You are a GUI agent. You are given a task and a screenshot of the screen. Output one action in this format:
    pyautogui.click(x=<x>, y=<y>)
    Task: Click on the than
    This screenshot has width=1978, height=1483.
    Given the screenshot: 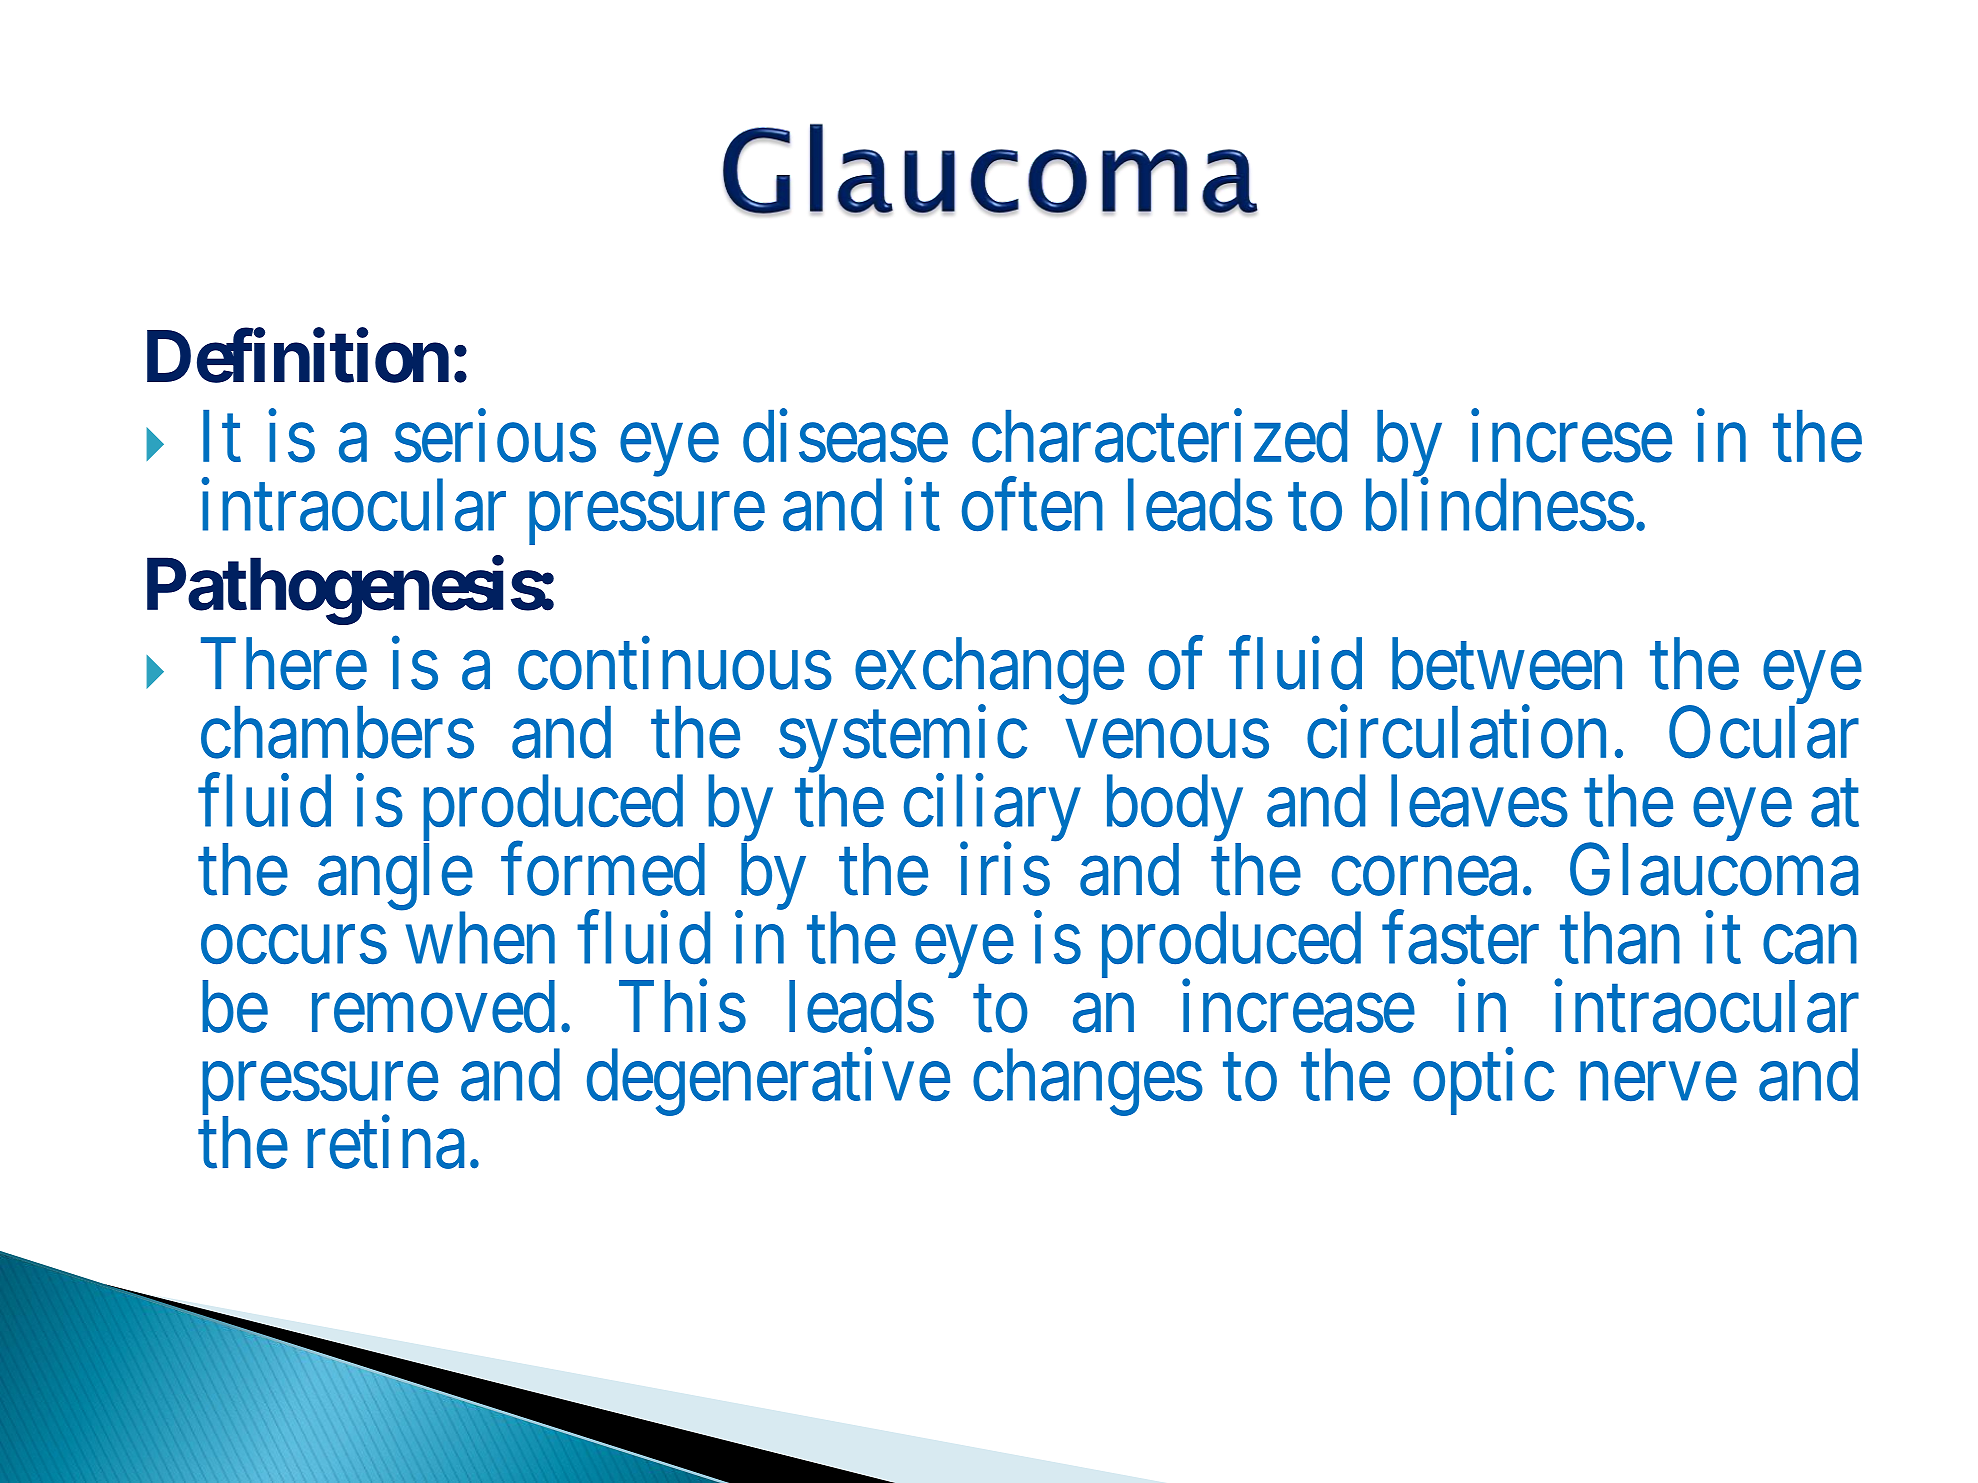 What is the action you would take?
    pyautogui.click(x=1620, y=938)
